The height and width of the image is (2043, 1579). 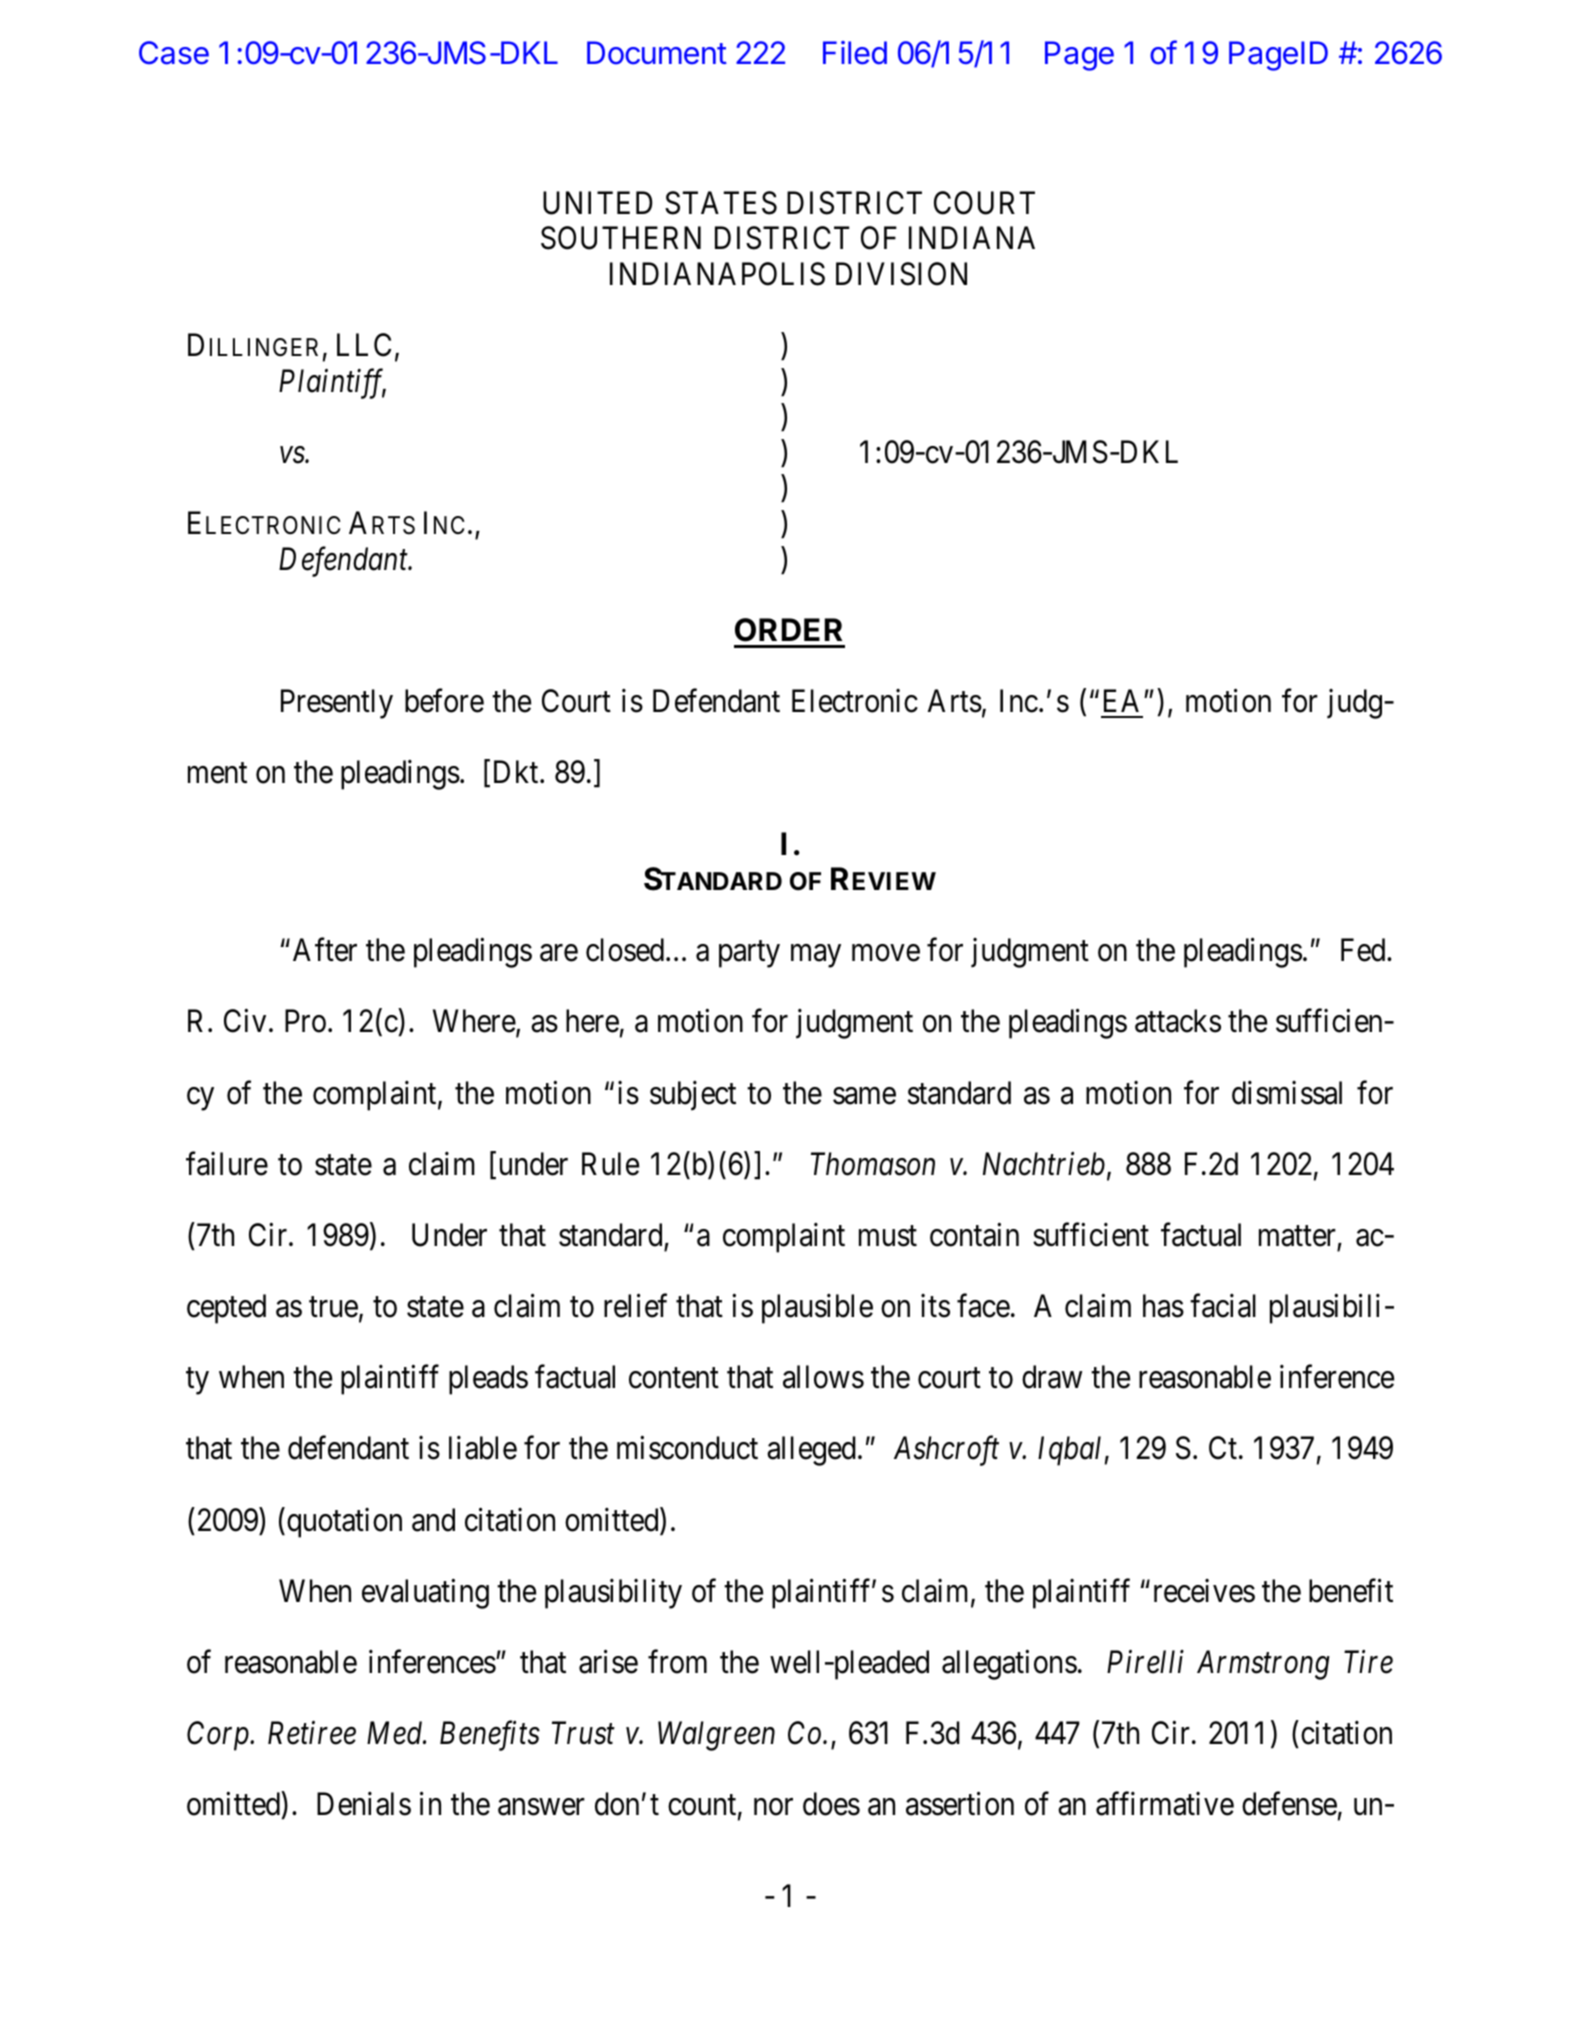 What do you see at coordinates (333, 1307) in the image?
I see `true` at bounding box center [333, 1307].
